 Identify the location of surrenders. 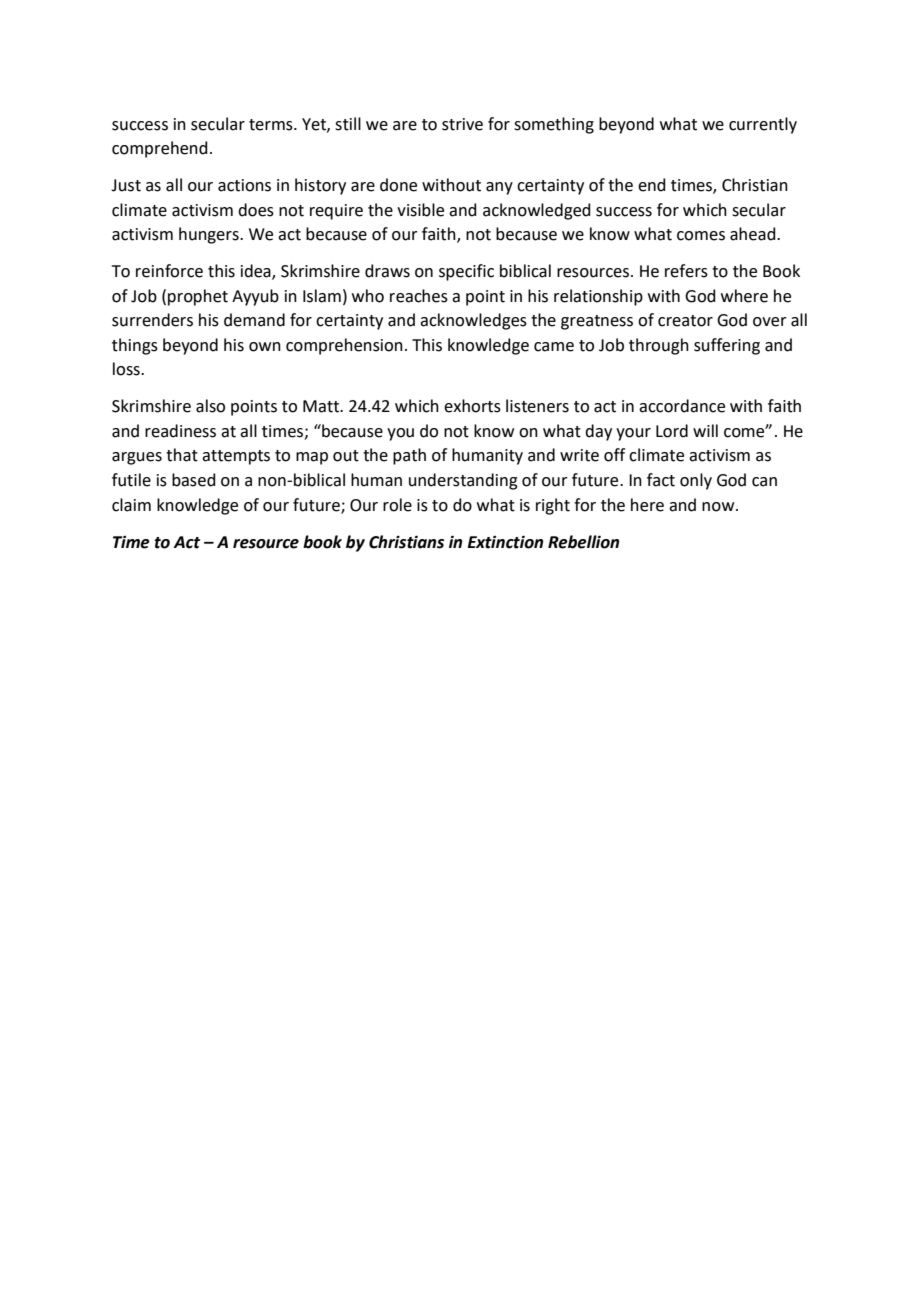
(152, 320).
